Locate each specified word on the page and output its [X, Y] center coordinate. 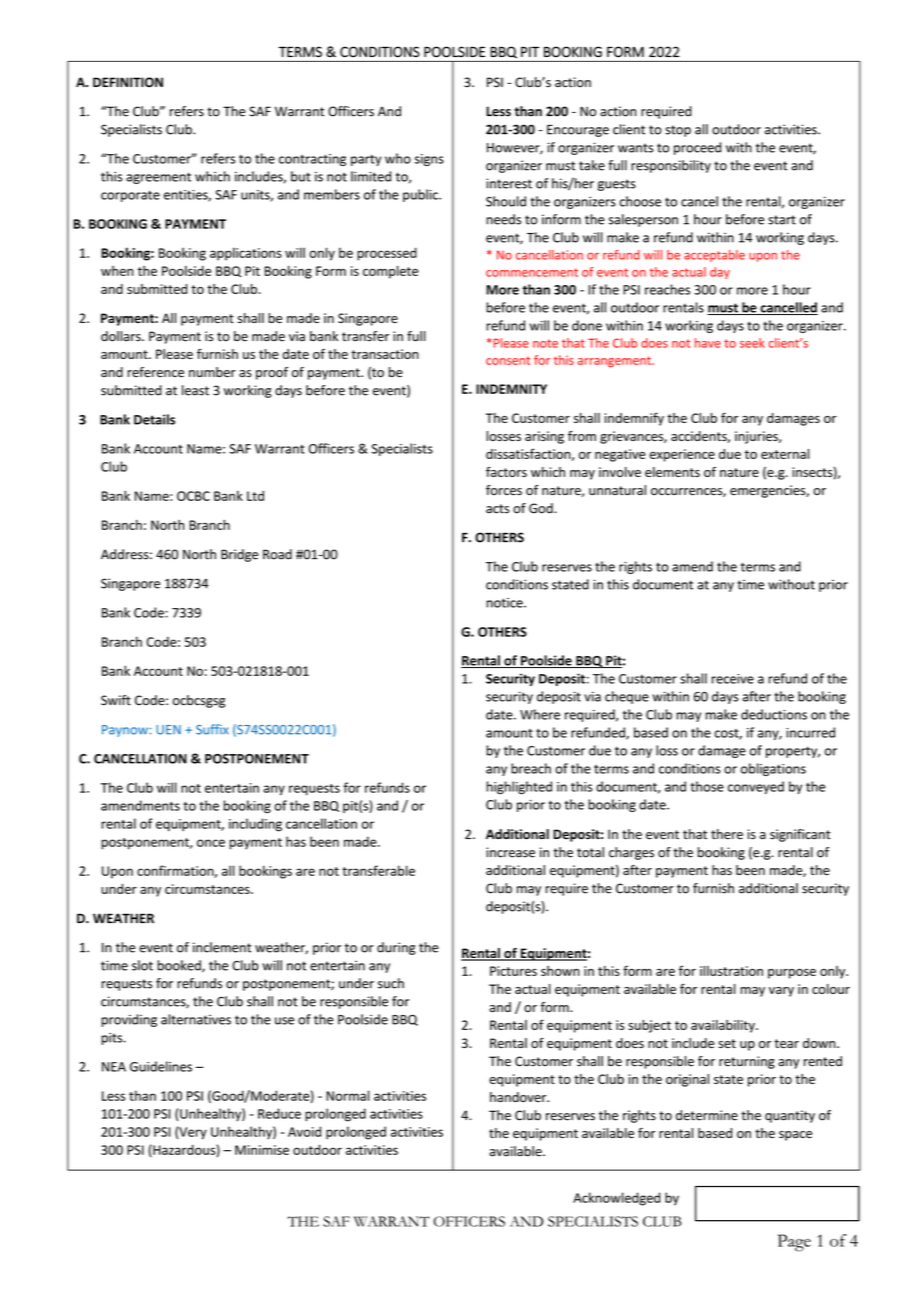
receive [733, 679]
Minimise [262, 1150]
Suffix [212, 729]
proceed [697, 148]
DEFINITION [128, 82]
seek [752, 343]
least [195, 390]
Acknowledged [616, 1199]
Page [794, 1243]
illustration [731, 971]
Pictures [513, 971]
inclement [222, 947]
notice [505, 603]
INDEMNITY [511, 389]
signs [429, 160]
